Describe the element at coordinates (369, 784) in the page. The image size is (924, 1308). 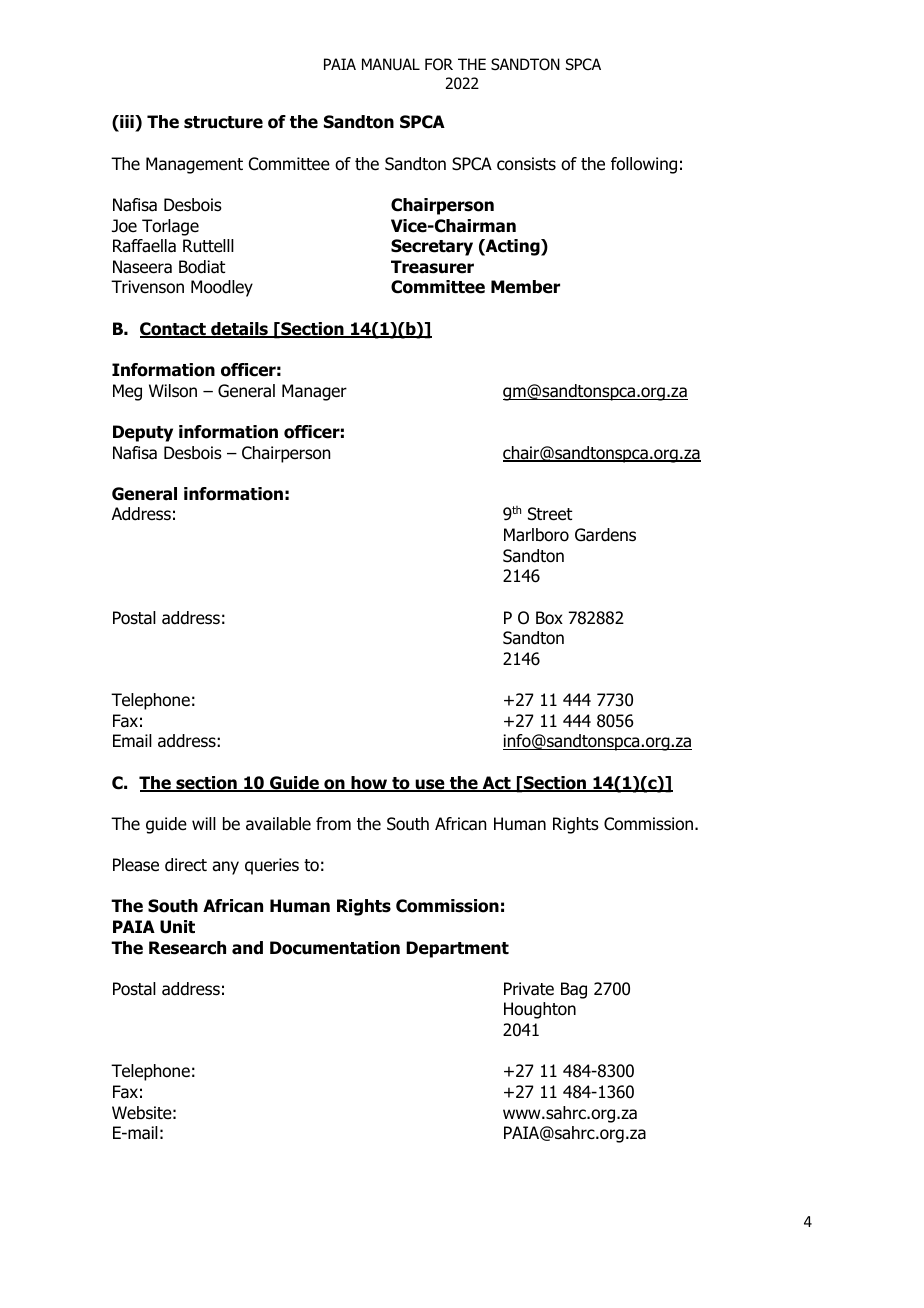
I see `how` at that location.
